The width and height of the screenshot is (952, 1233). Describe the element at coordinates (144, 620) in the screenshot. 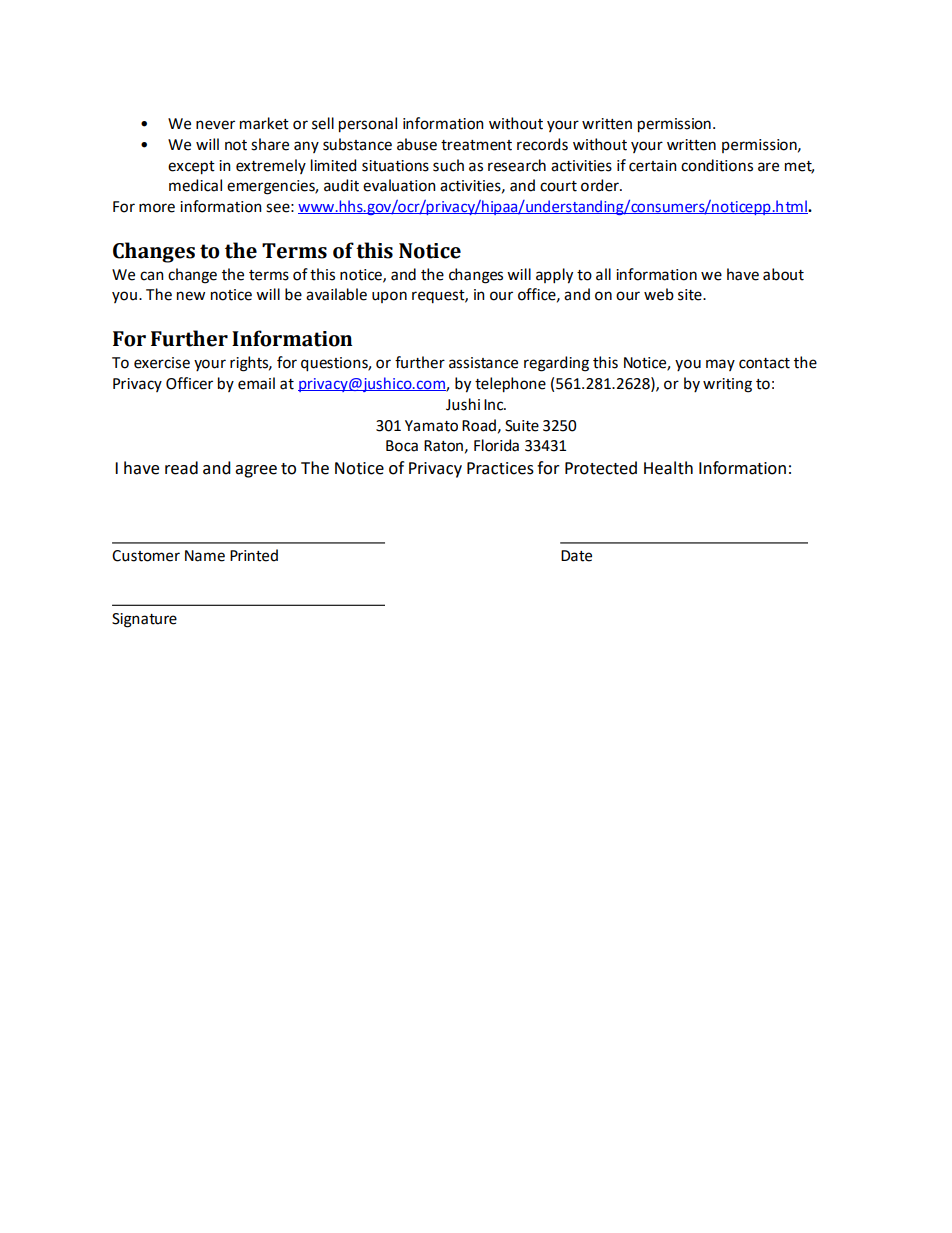

I see `Signature` at that location.
